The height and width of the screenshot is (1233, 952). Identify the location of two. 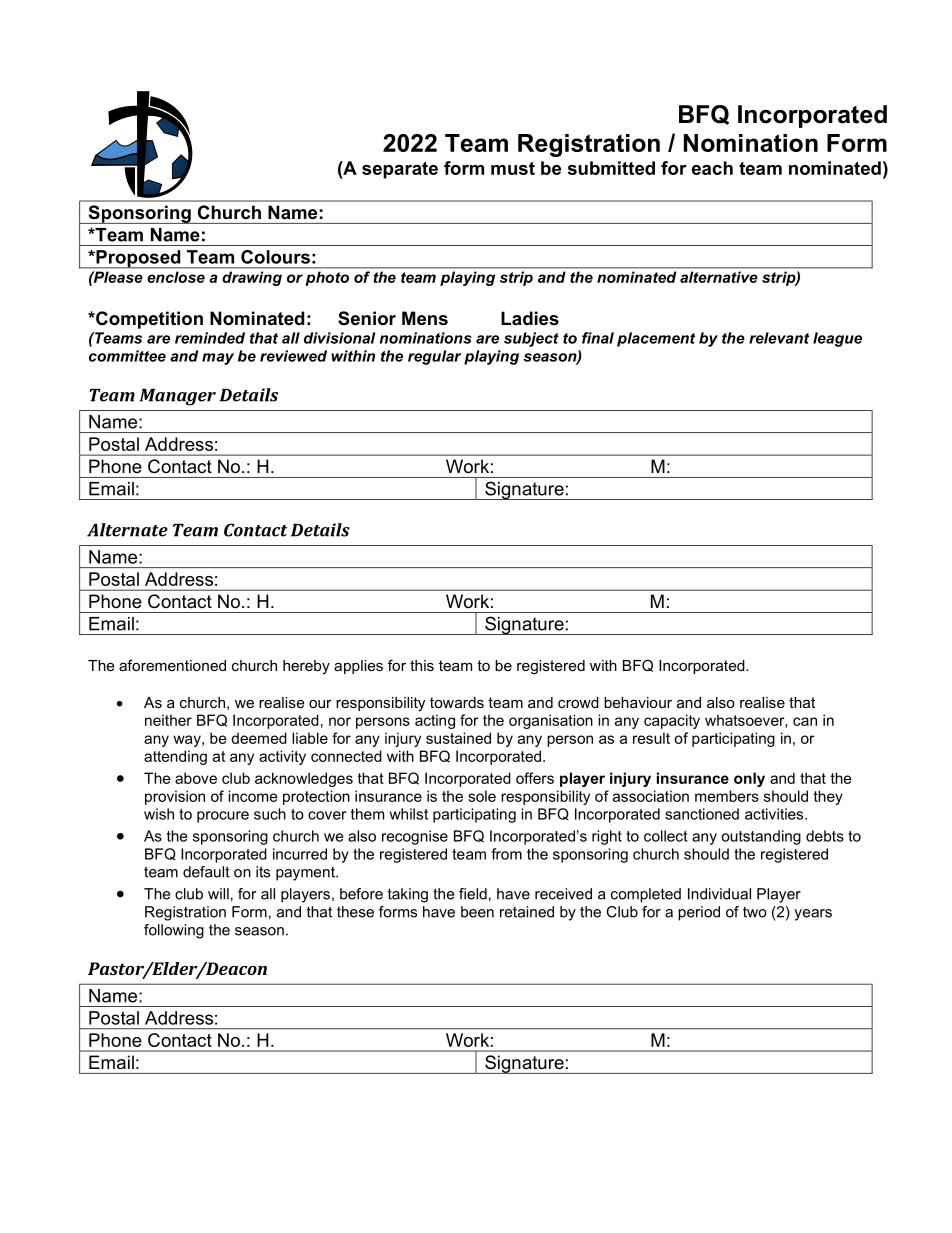
(755, 912).
